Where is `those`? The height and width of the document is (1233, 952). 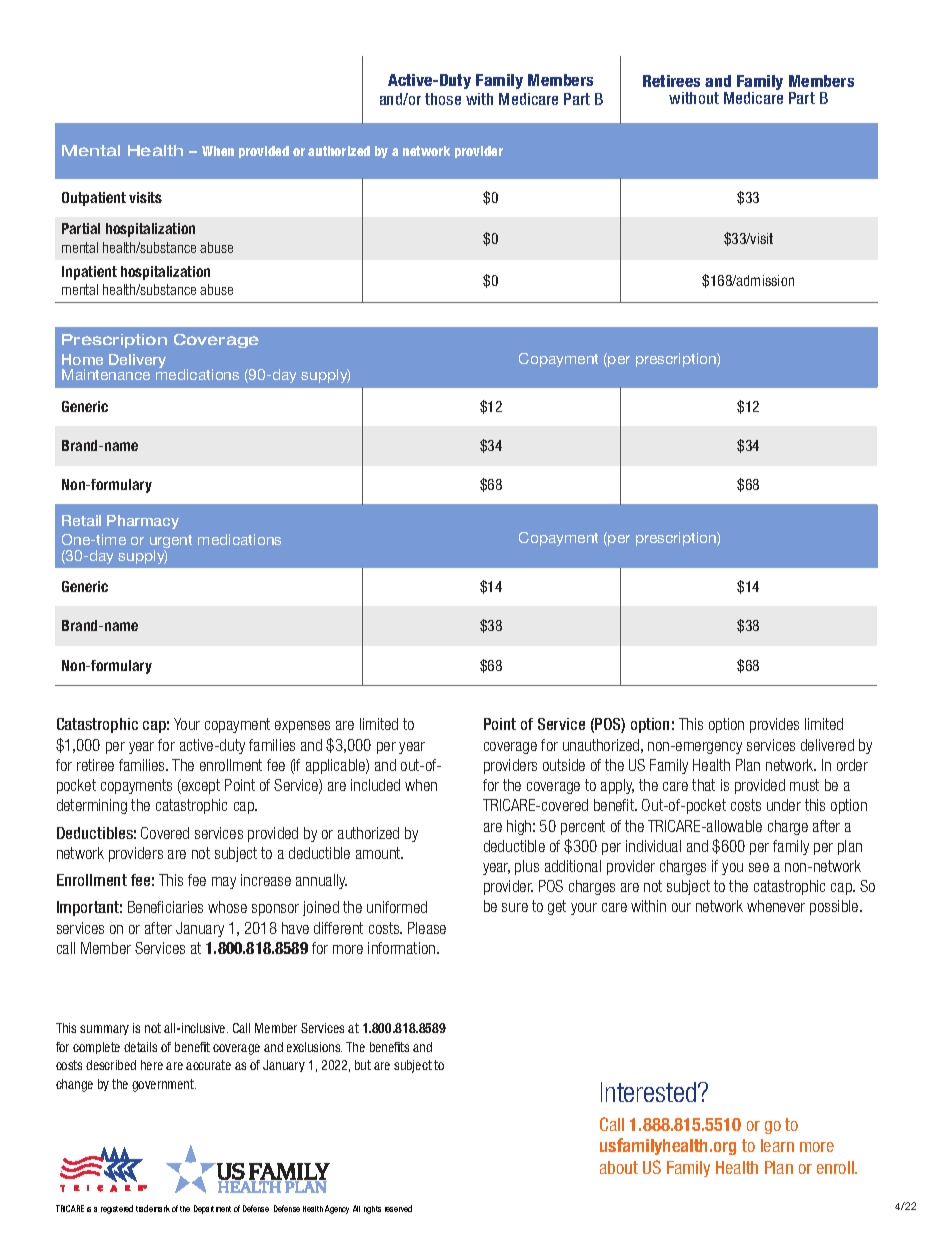 those is located at coordinates (443, 99).
